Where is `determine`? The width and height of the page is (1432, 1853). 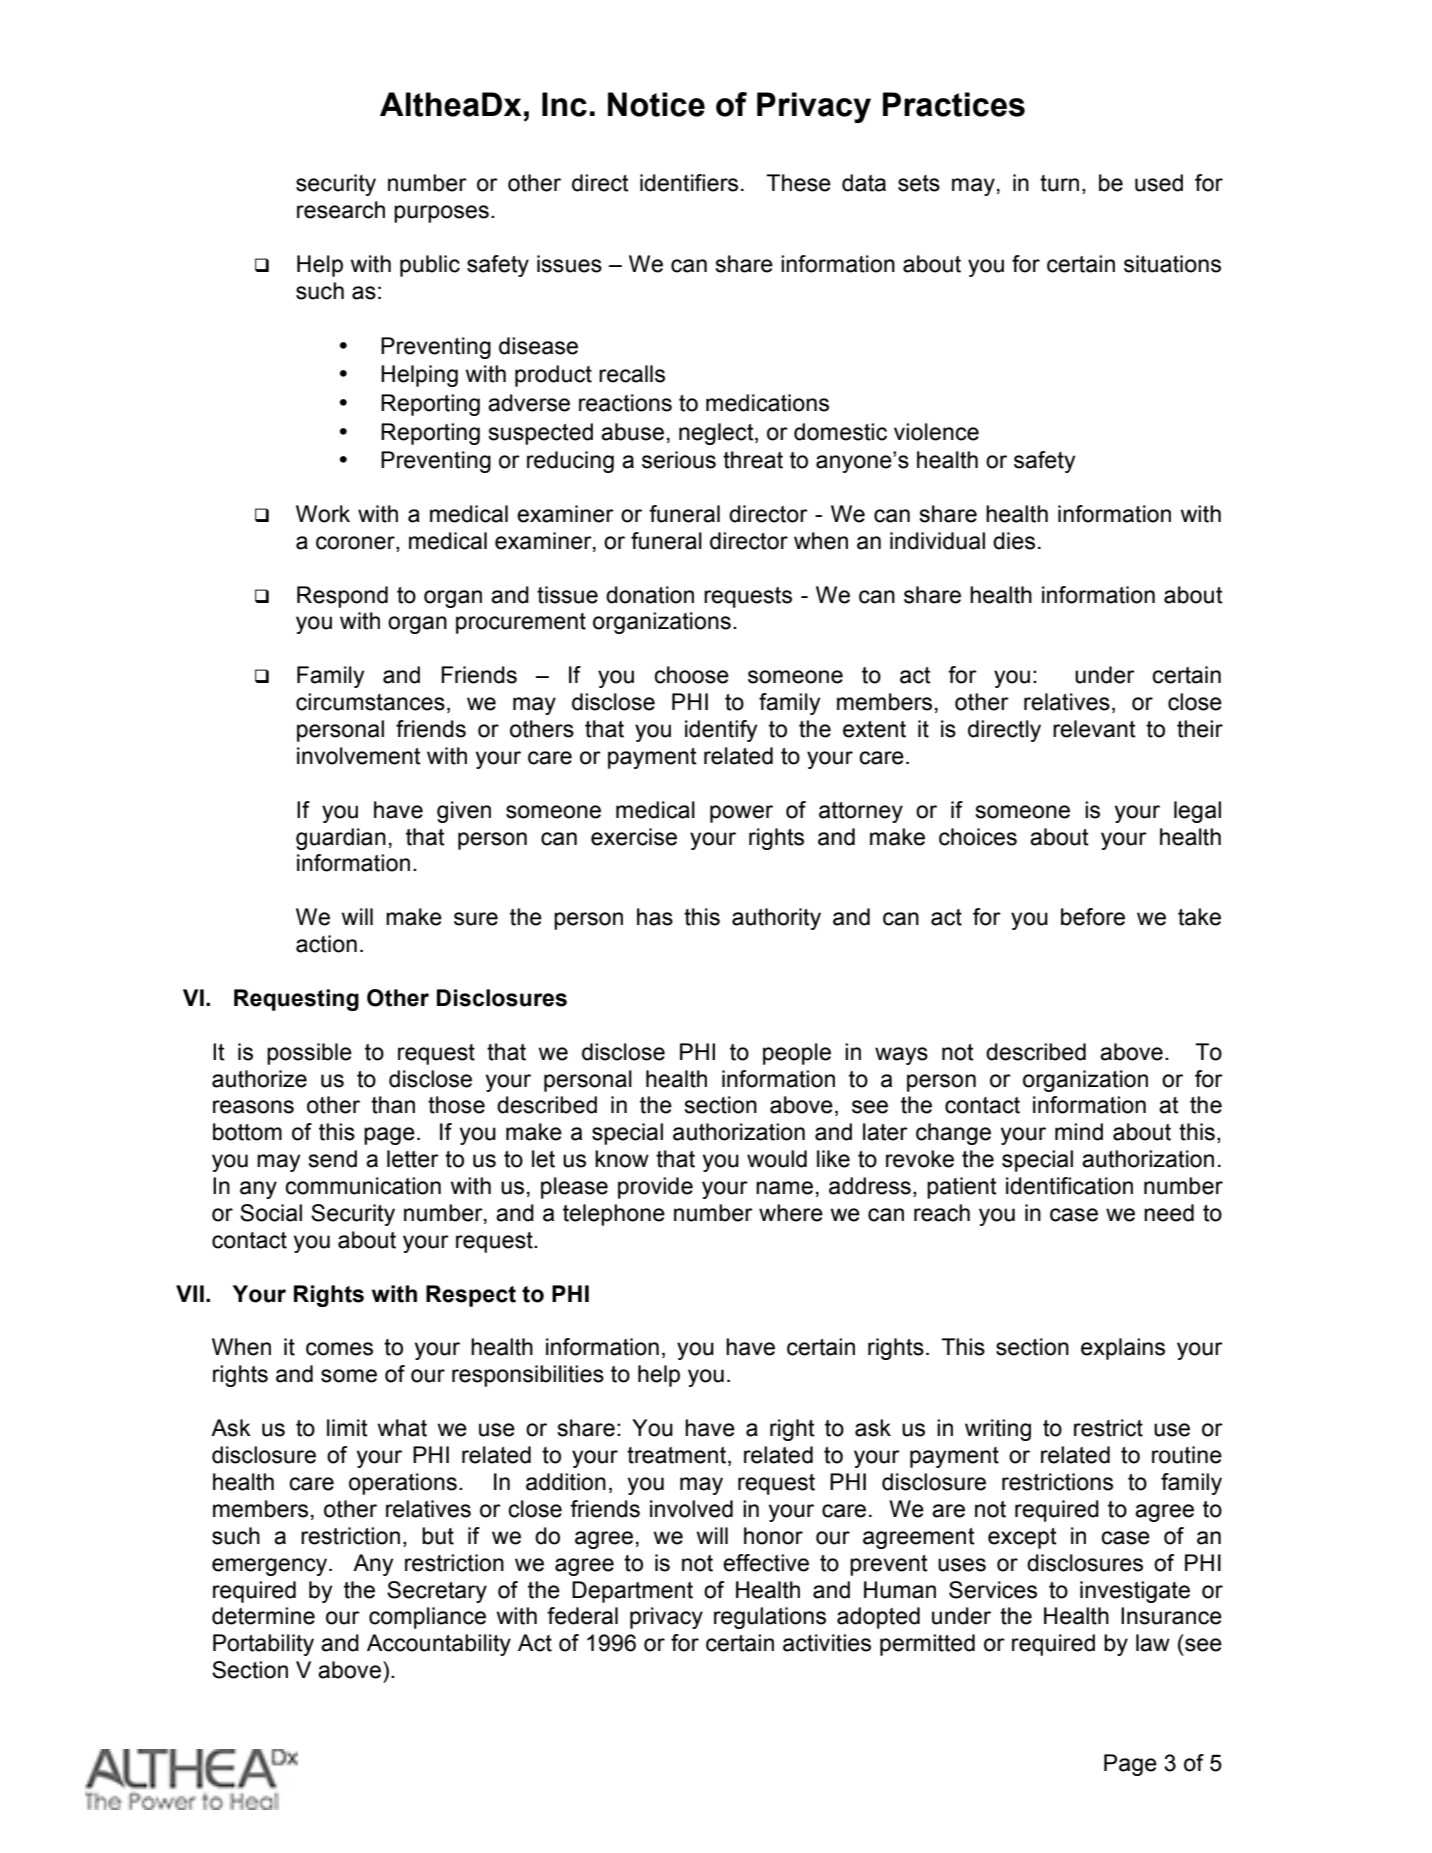
determine is located at coordinates (263, 1616).
